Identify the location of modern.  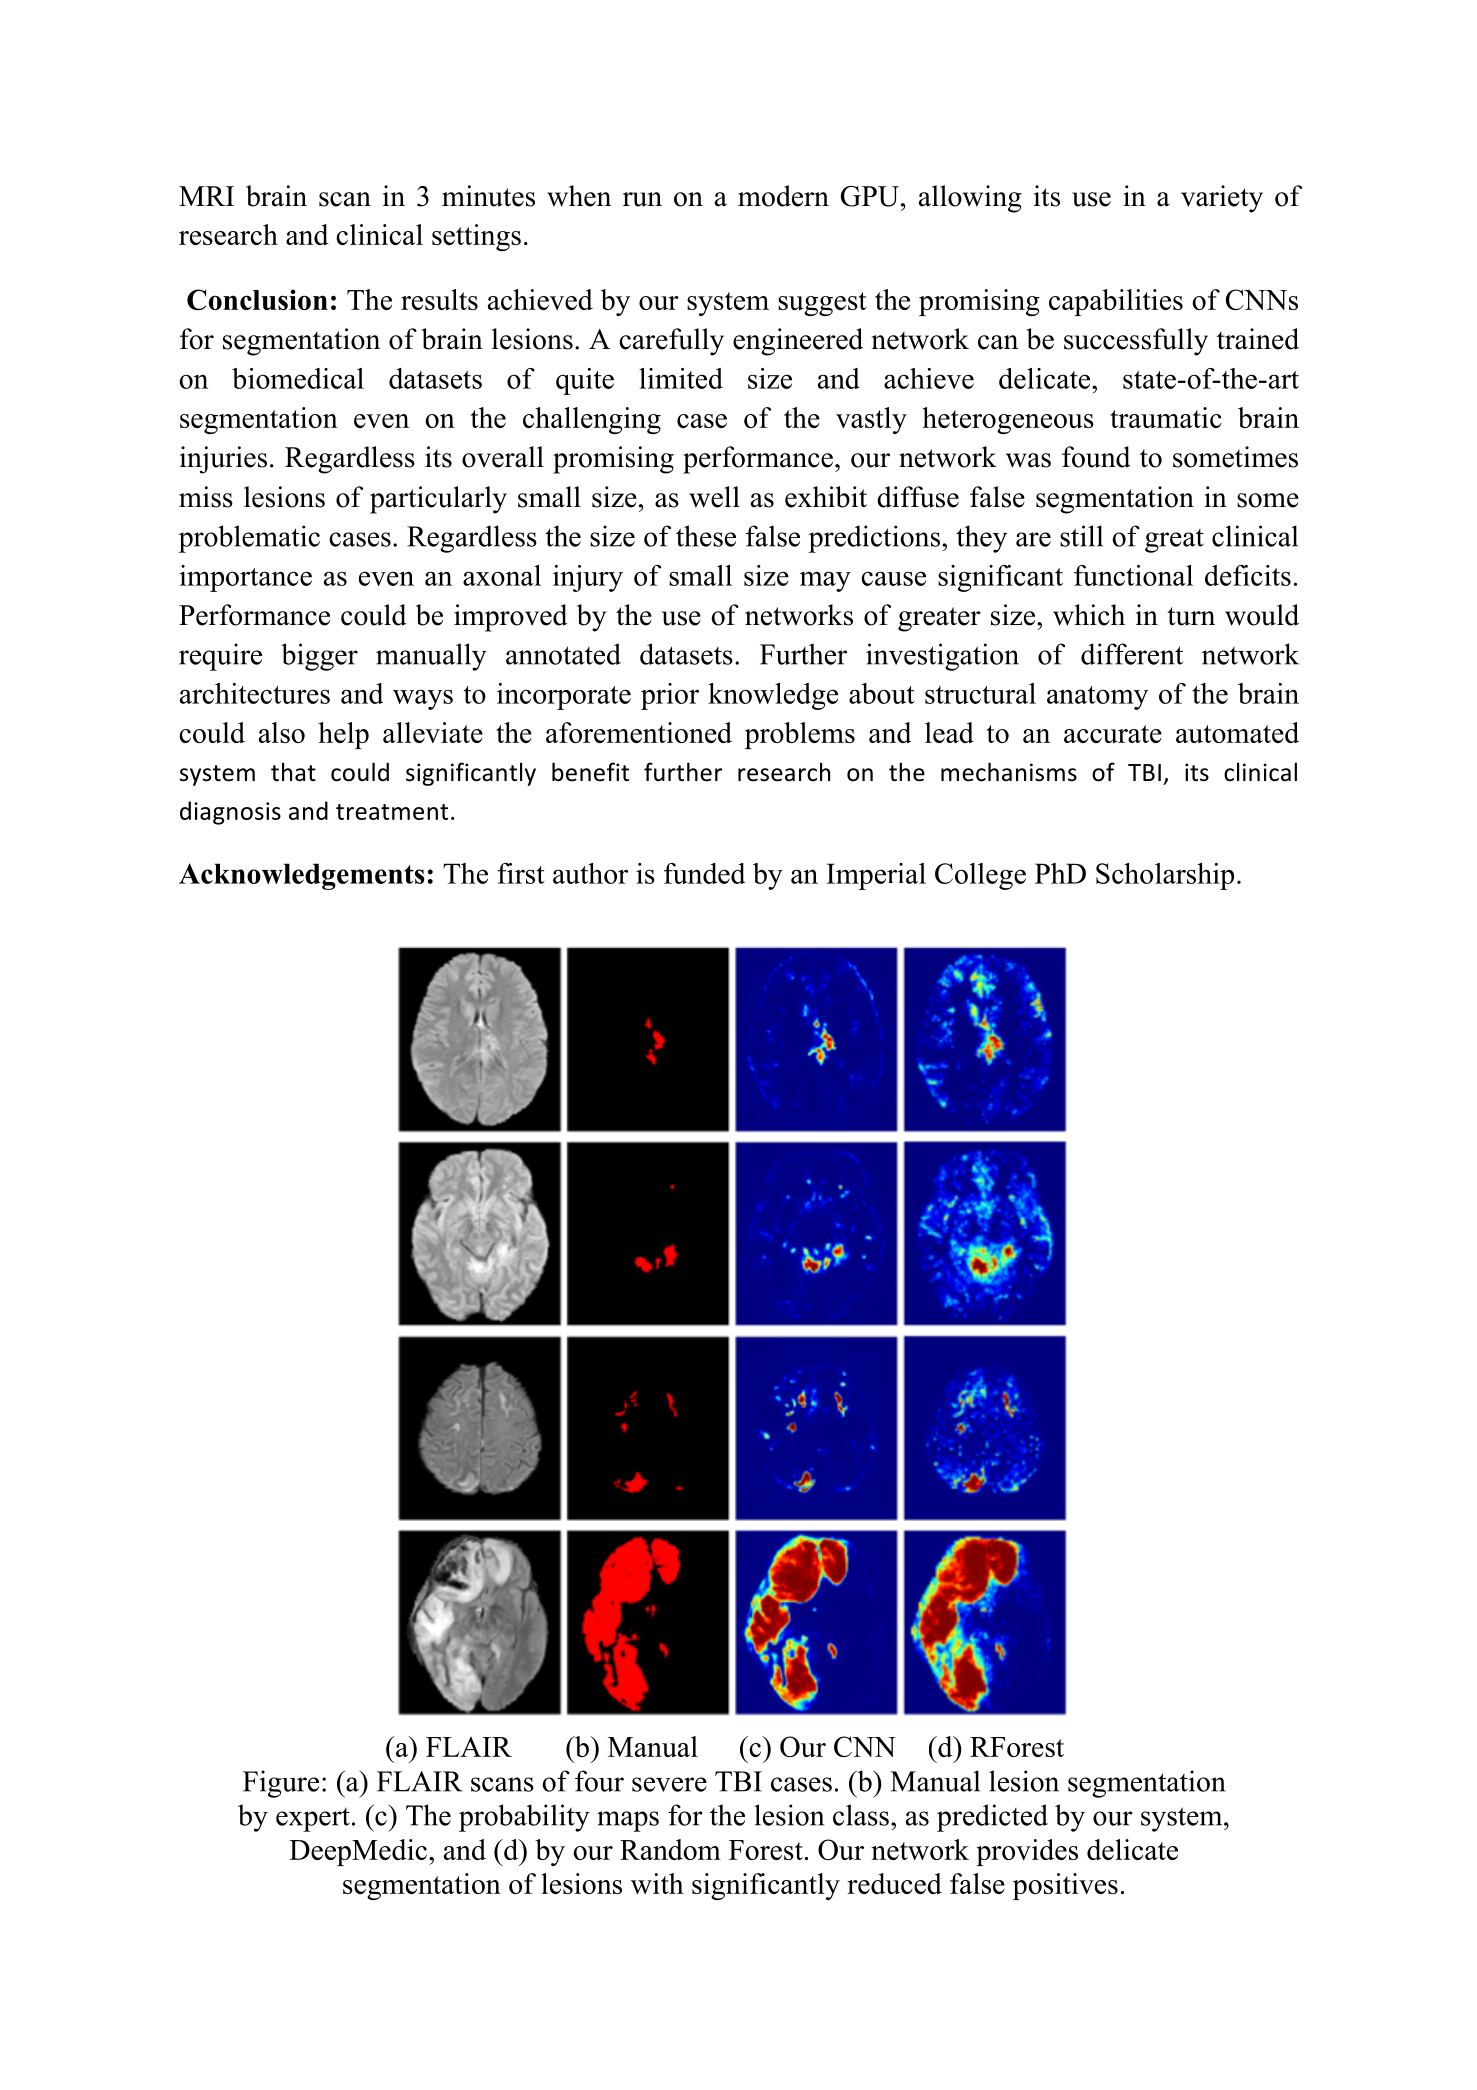
(783, 196).
